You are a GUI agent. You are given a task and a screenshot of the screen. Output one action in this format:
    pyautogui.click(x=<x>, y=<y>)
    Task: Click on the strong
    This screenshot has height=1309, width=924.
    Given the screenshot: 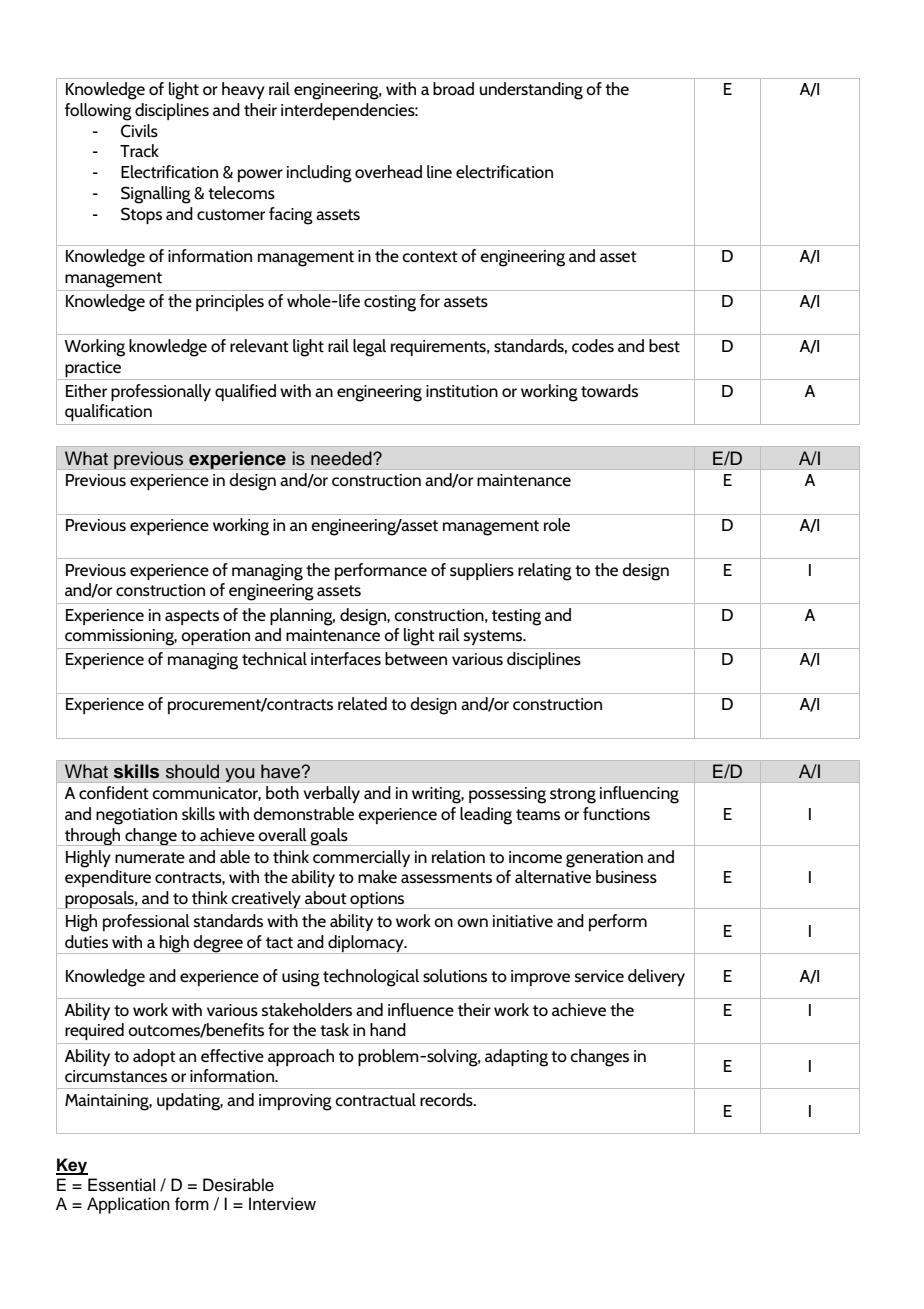 What is the action you would take?
    pyautogui.click(x=573, y=796)
